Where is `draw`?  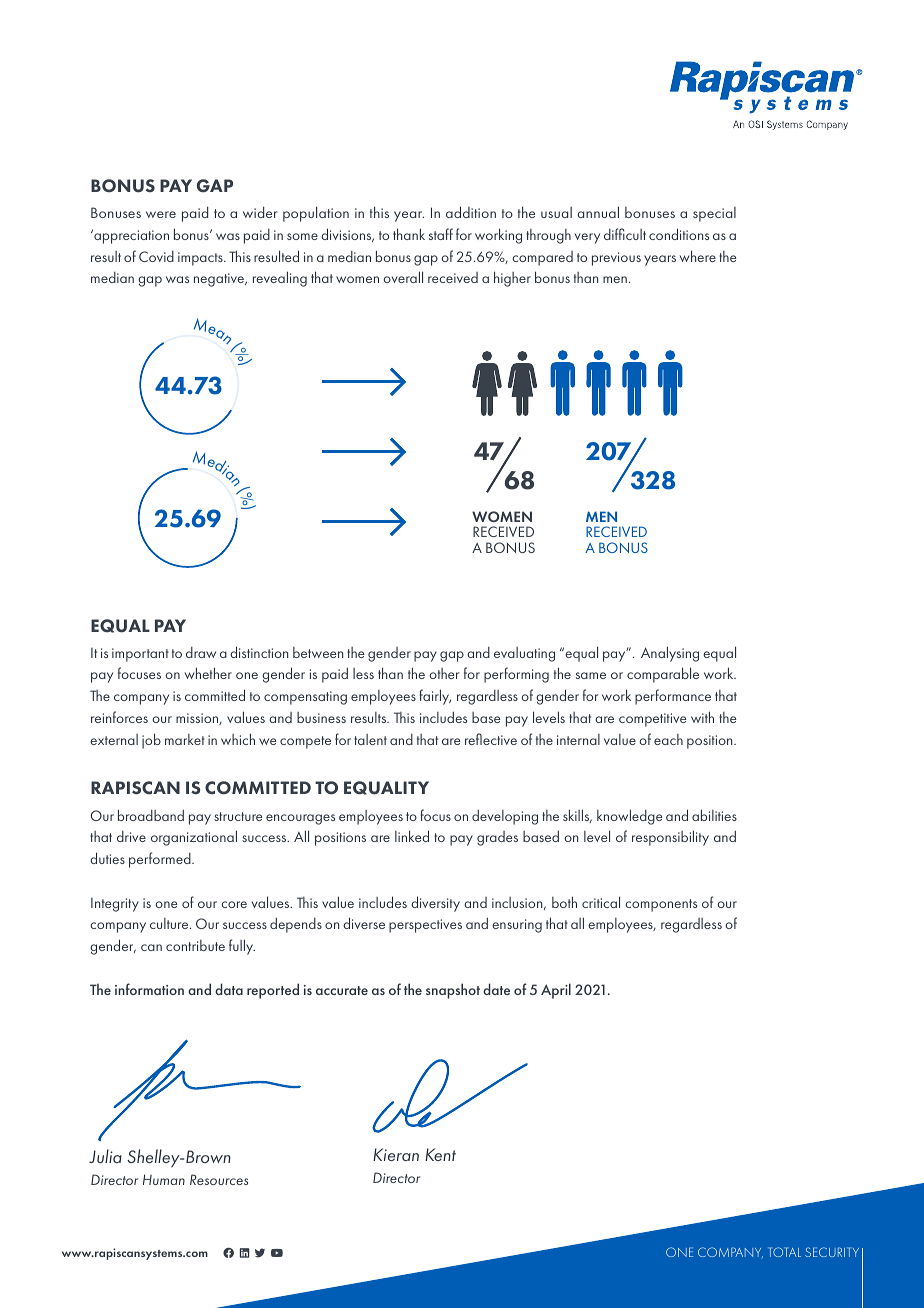
draw is located at coordinates (201, 652).
